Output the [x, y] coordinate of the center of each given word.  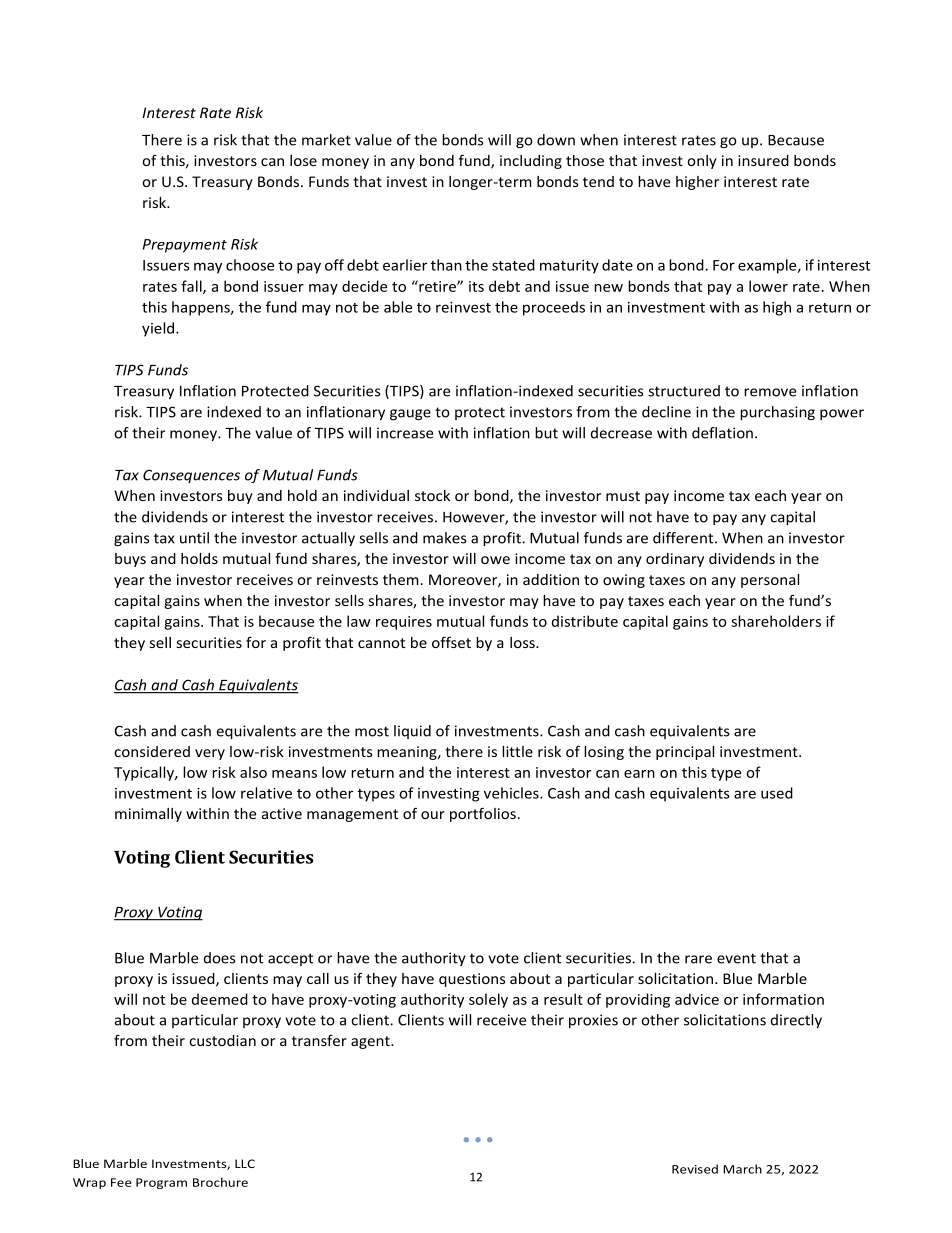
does [219, 958]
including [531, 162]
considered [152, 751]
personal [770, 581]
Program [161, 1183]
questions [472, 980]
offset [451, 642]
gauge [410, 414]
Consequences [191, 476]
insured [763, 160]
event [736, 958]
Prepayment [185, 246]
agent [371, 1042]
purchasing [777, 413]
